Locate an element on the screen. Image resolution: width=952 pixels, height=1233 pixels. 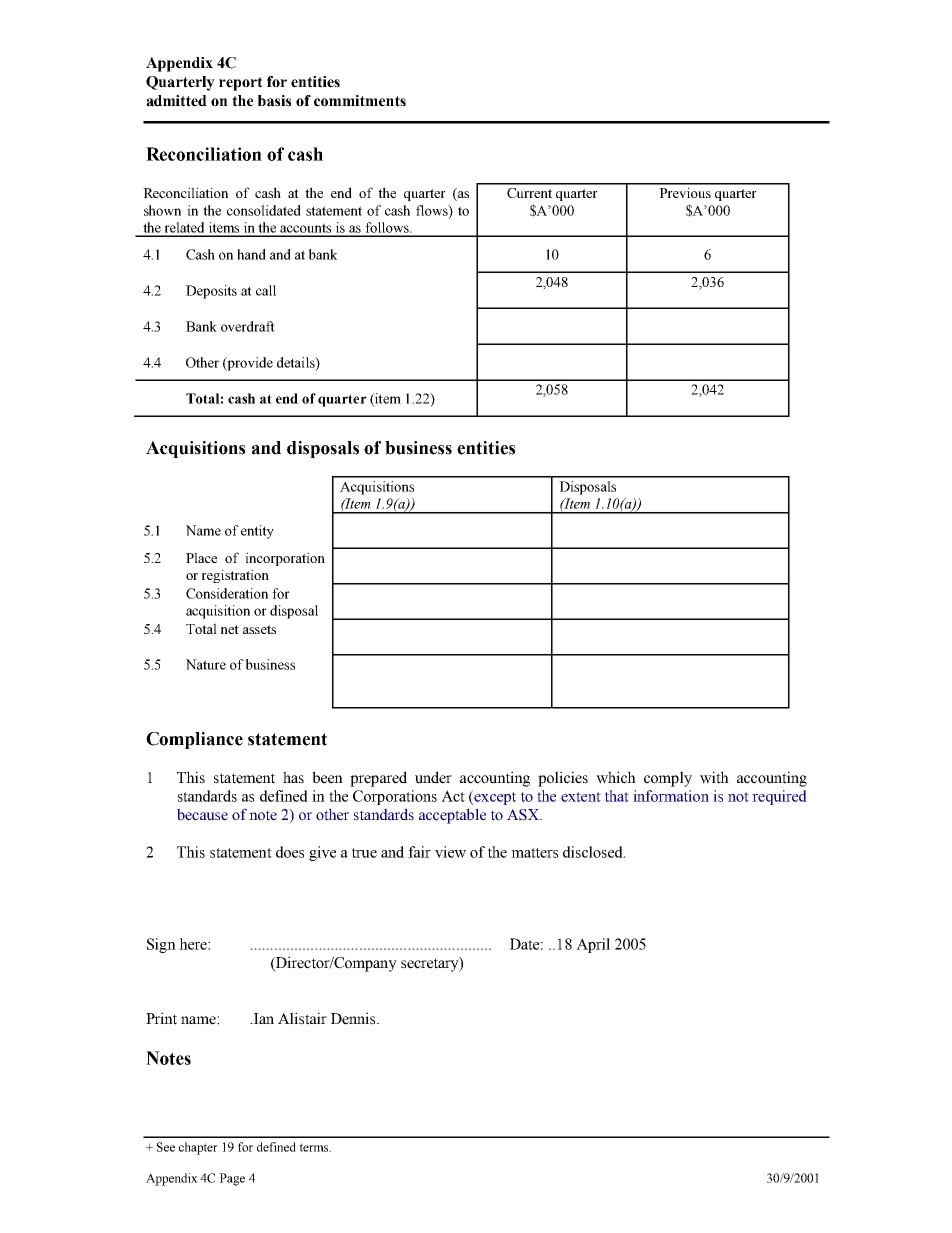
does is located at coordinates (290, 852).
